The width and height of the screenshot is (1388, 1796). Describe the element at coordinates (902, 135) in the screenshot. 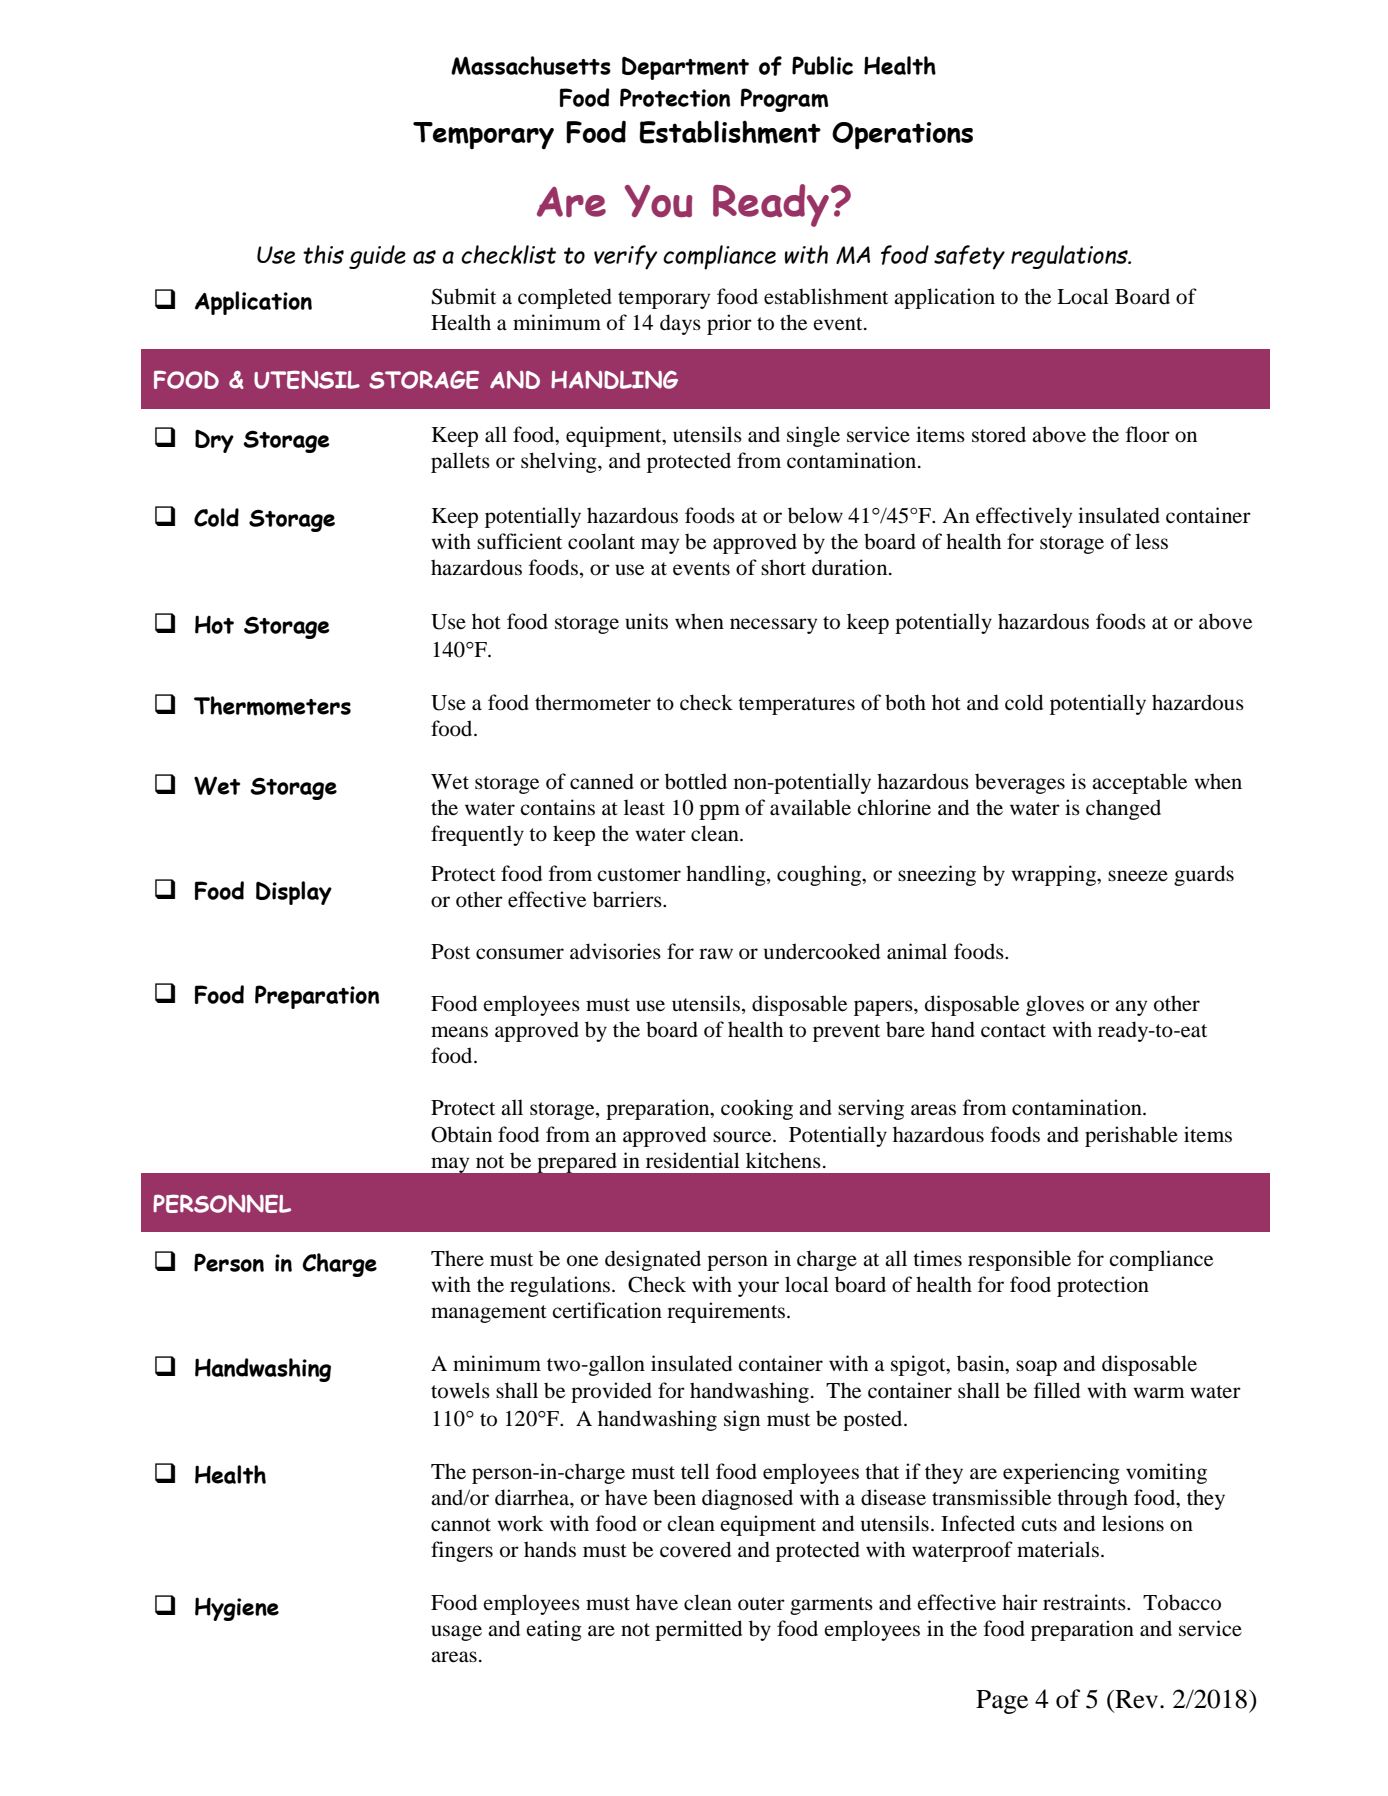

I see `Operations` at that location.
